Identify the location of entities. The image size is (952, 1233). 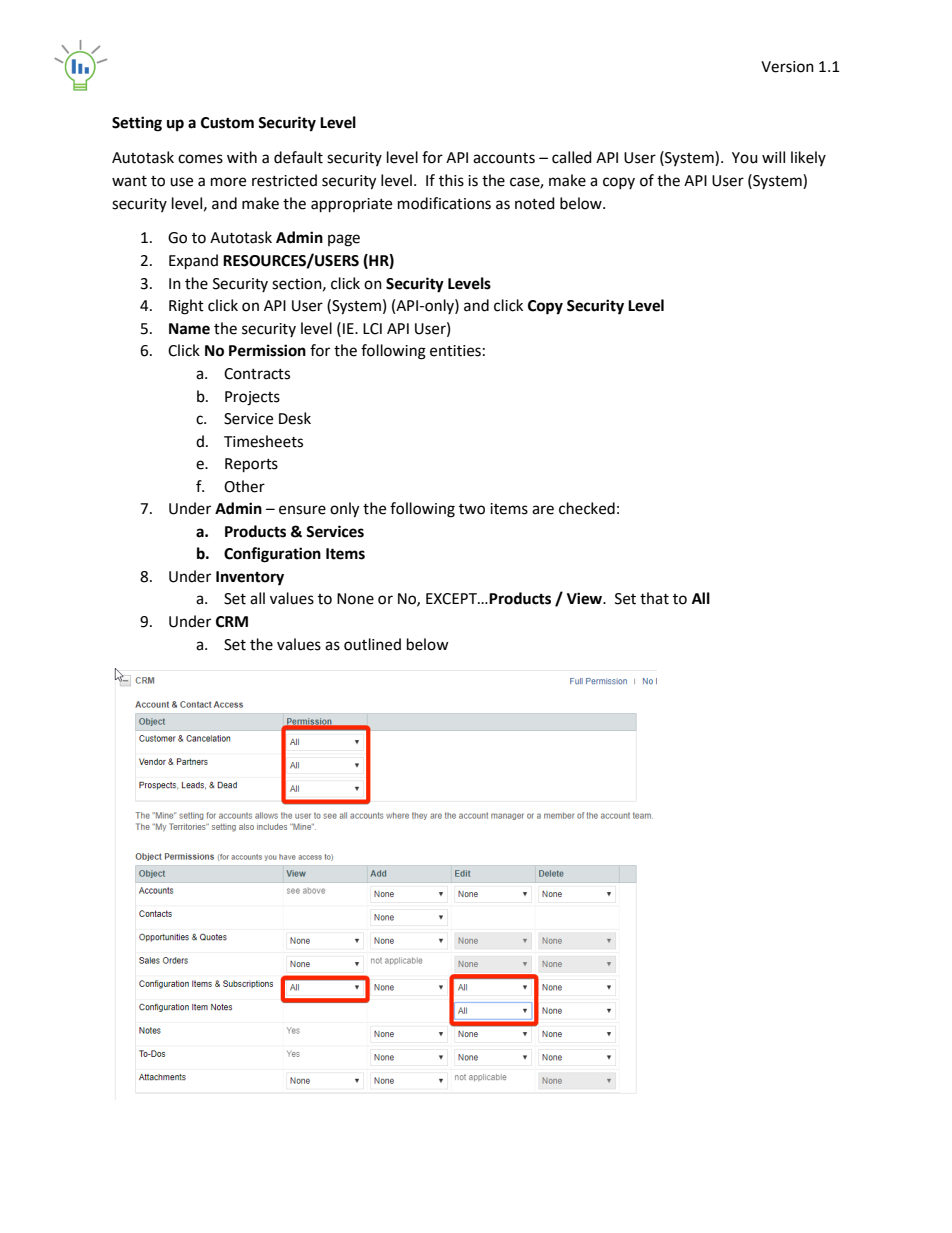
(455, 351).
